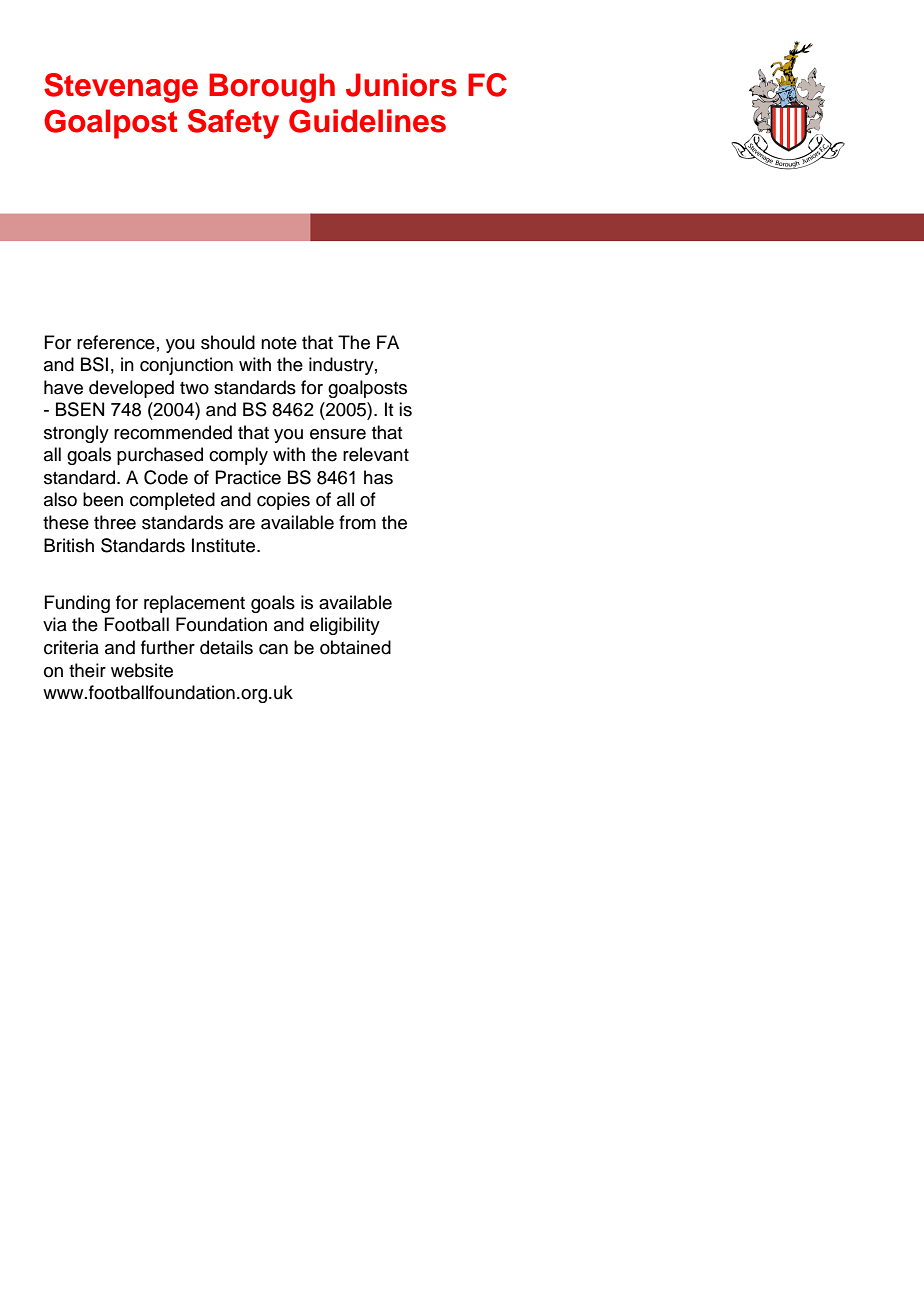  I want to click on Safety, so click(233, 124).
